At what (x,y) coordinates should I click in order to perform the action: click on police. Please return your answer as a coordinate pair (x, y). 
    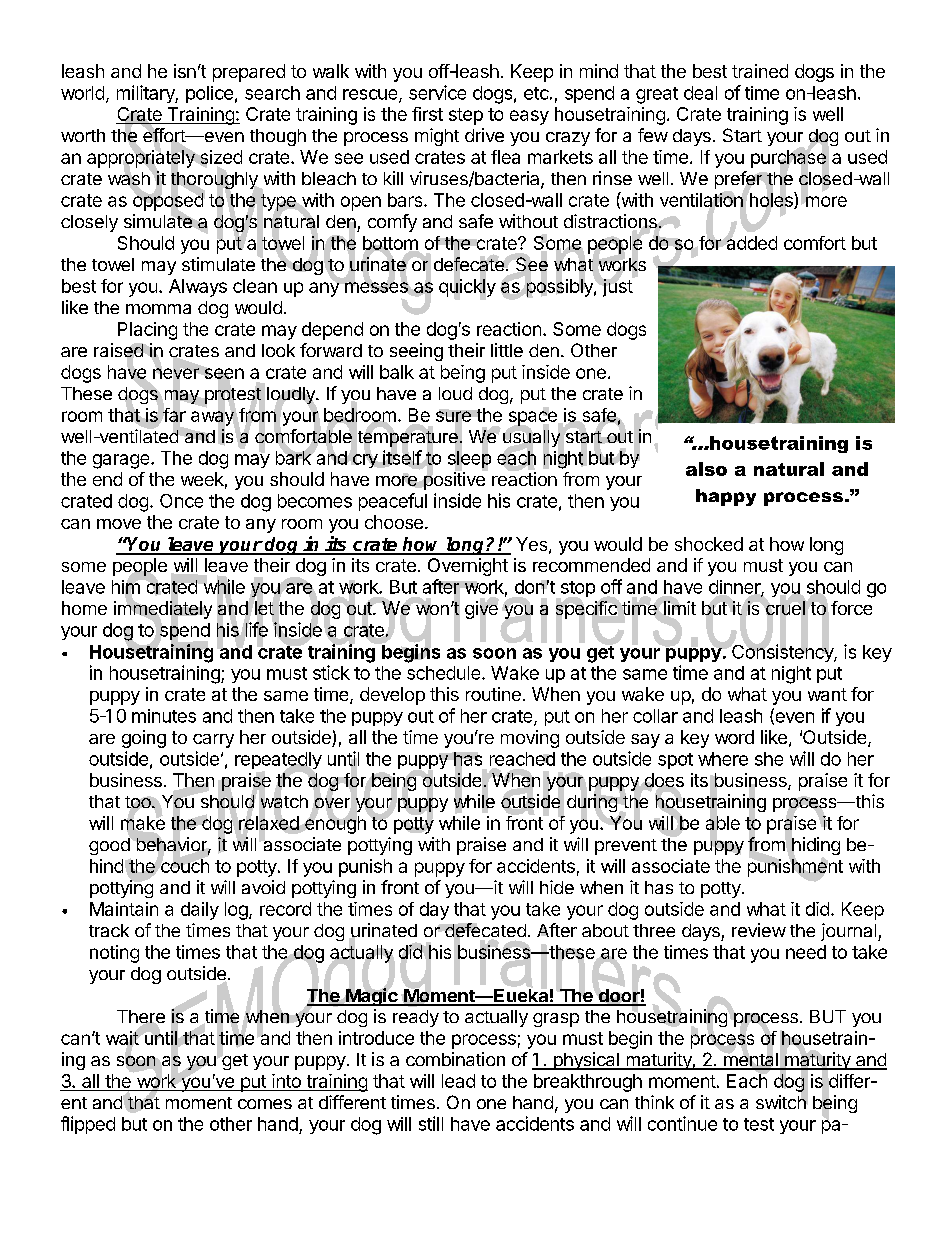
    Looking at the image, I should click on (209, 94).
